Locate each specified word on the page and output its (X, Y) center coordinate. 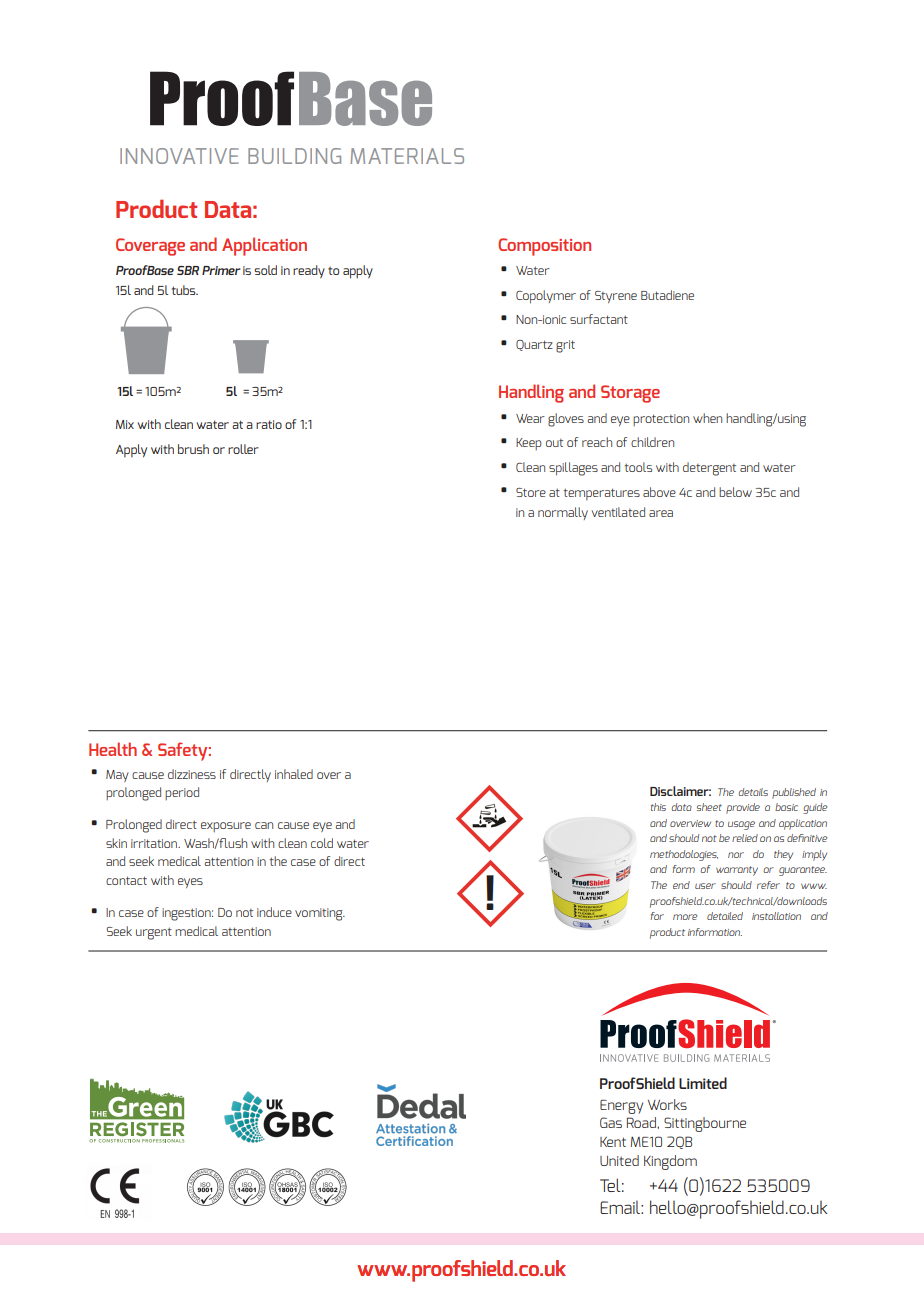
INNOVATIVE (179, 156)
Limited (703, 1083)
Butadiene (667, 295)
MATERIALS (407, 156)
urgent (154, 934)
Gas (611, 1122)
